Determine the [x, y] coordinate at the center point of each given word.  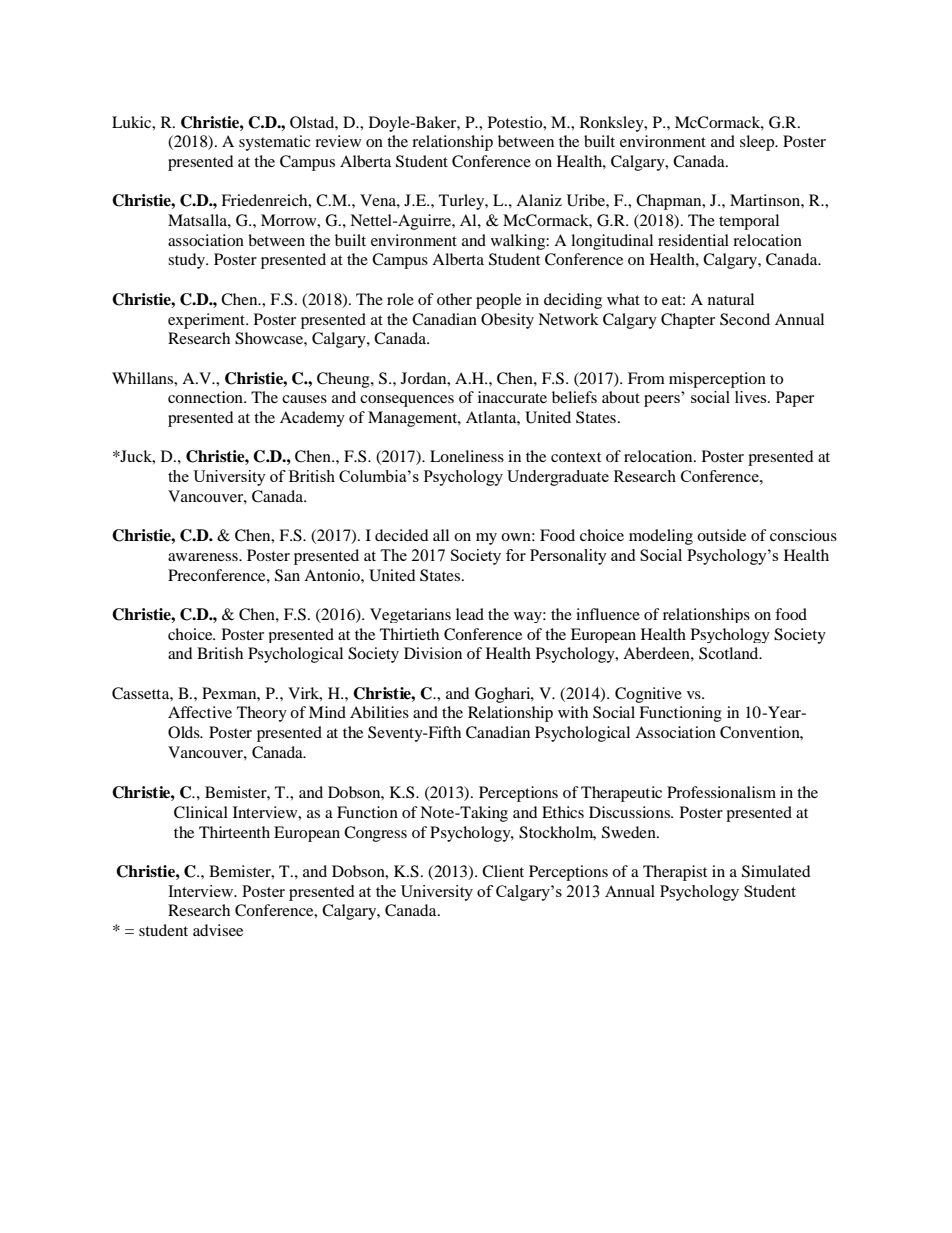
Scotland [730, 653]
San [287, 575]
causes [304, 399]
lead [470, 614]
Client [503, 871]
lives [752, 397]
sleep [758, 143]
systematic [275, 143]
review [338, 141]
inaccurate [512, 397]
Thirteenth [234, 832]
